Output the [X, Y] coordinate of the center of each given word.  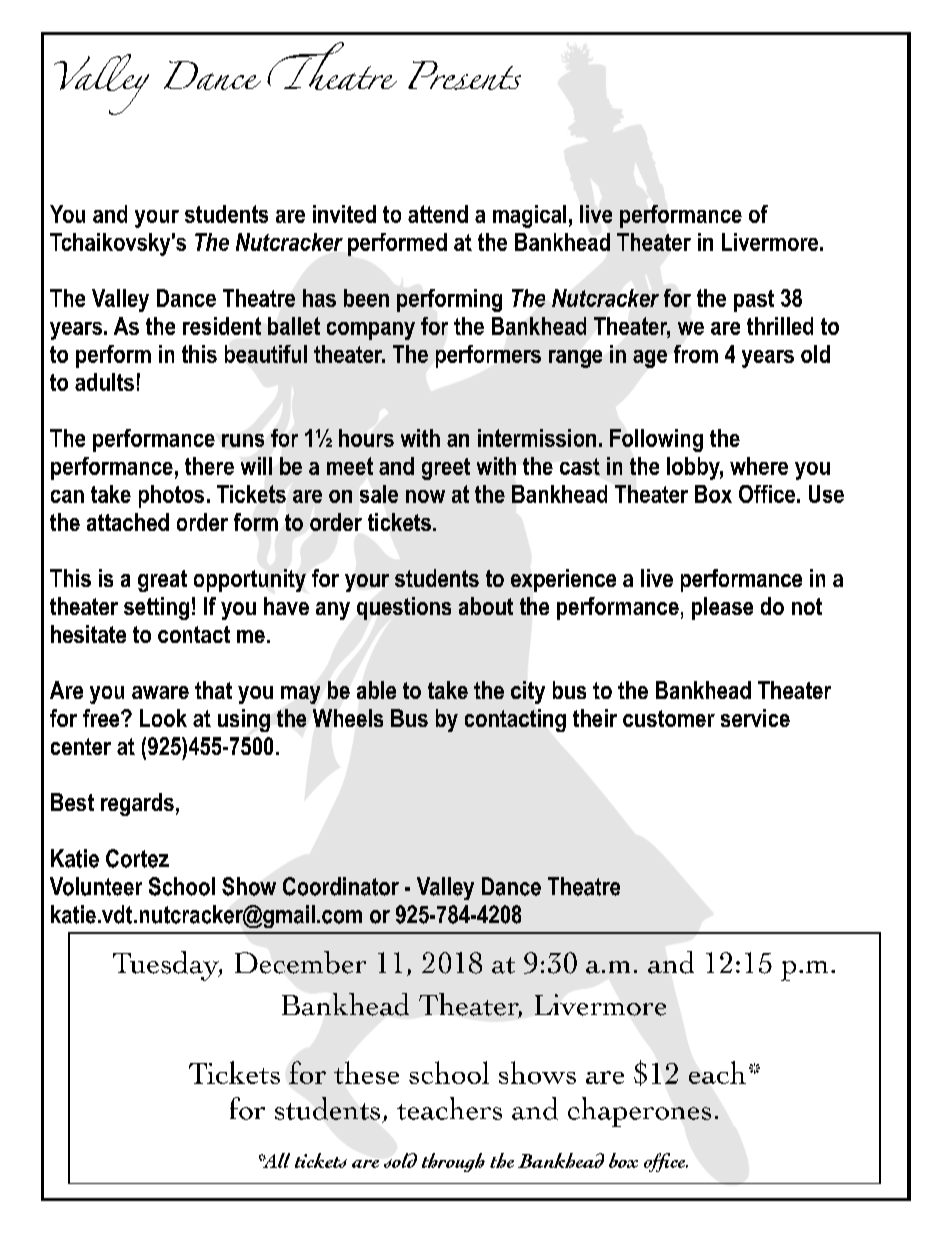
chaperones [639, 1112]
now [425, 496]
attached [128, 522]
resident [222, 326]
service [755, 718]
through [453, 1162]
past [754, 301]
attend [438, 214]
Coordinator [341, 886]
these [366, 1072]
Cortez [137, 858]
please [722, 608]
